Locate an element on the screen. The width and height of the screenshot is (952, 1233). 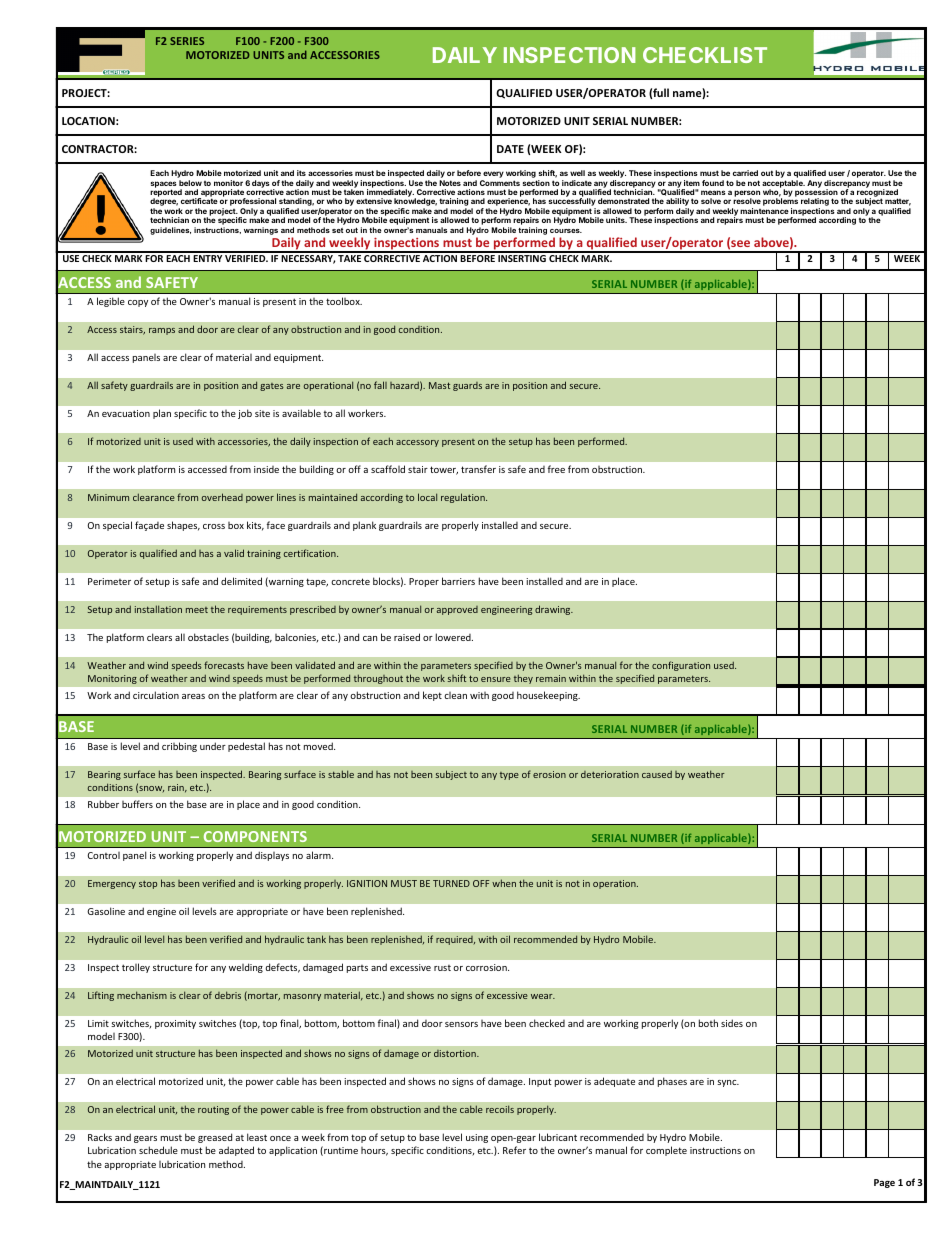
carried is located at coordinates (745, 173).
